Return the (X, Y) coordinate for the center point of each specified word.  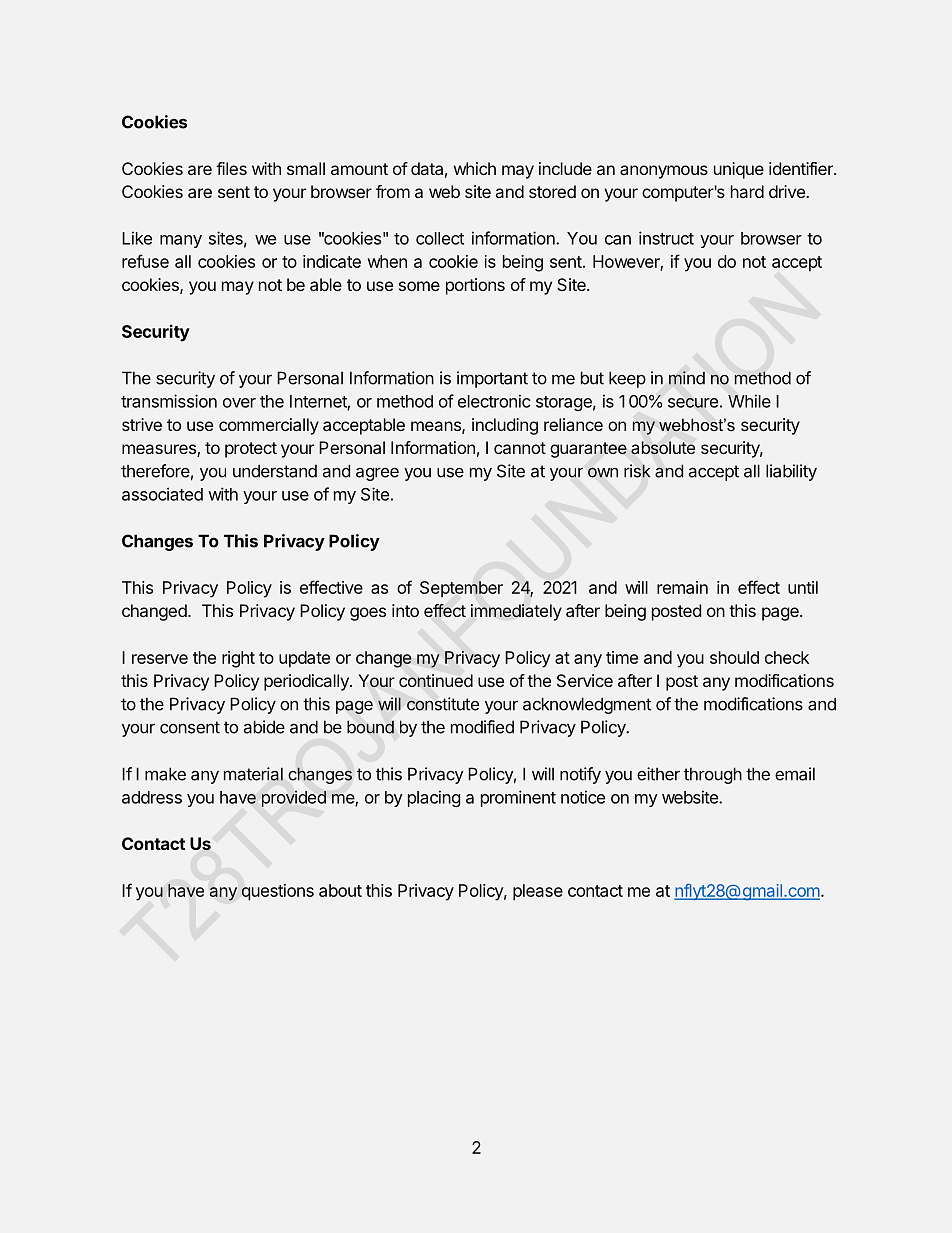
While (749, 401)
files (231, 168)
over (239, 403)
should (734, 657)
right (238, 659)
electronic (494, 401)
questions (278, 892)
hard (747, 191)
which (475, 168)
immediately (516, 612)
